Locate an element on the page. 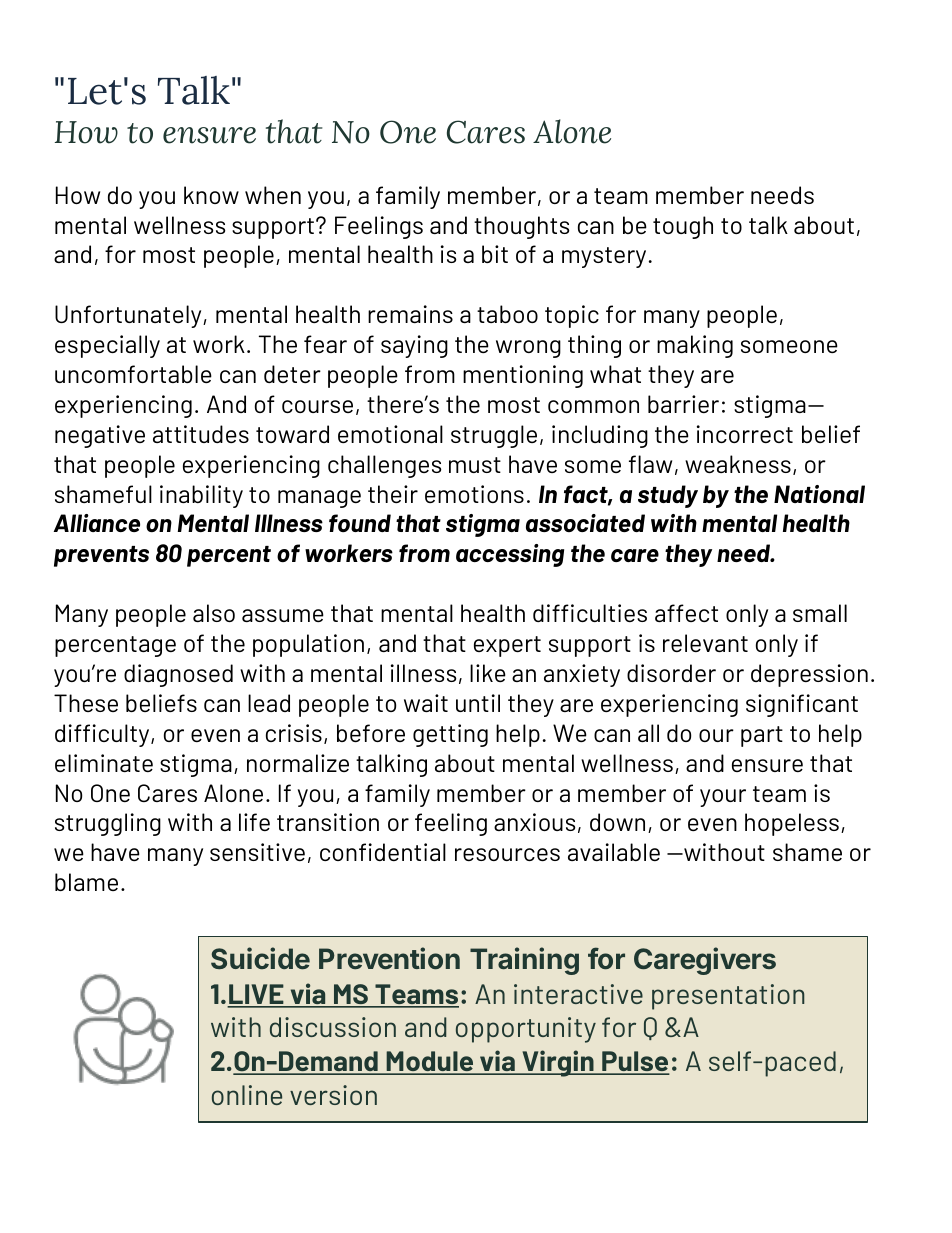  know is located at coordinates (211, 195).
